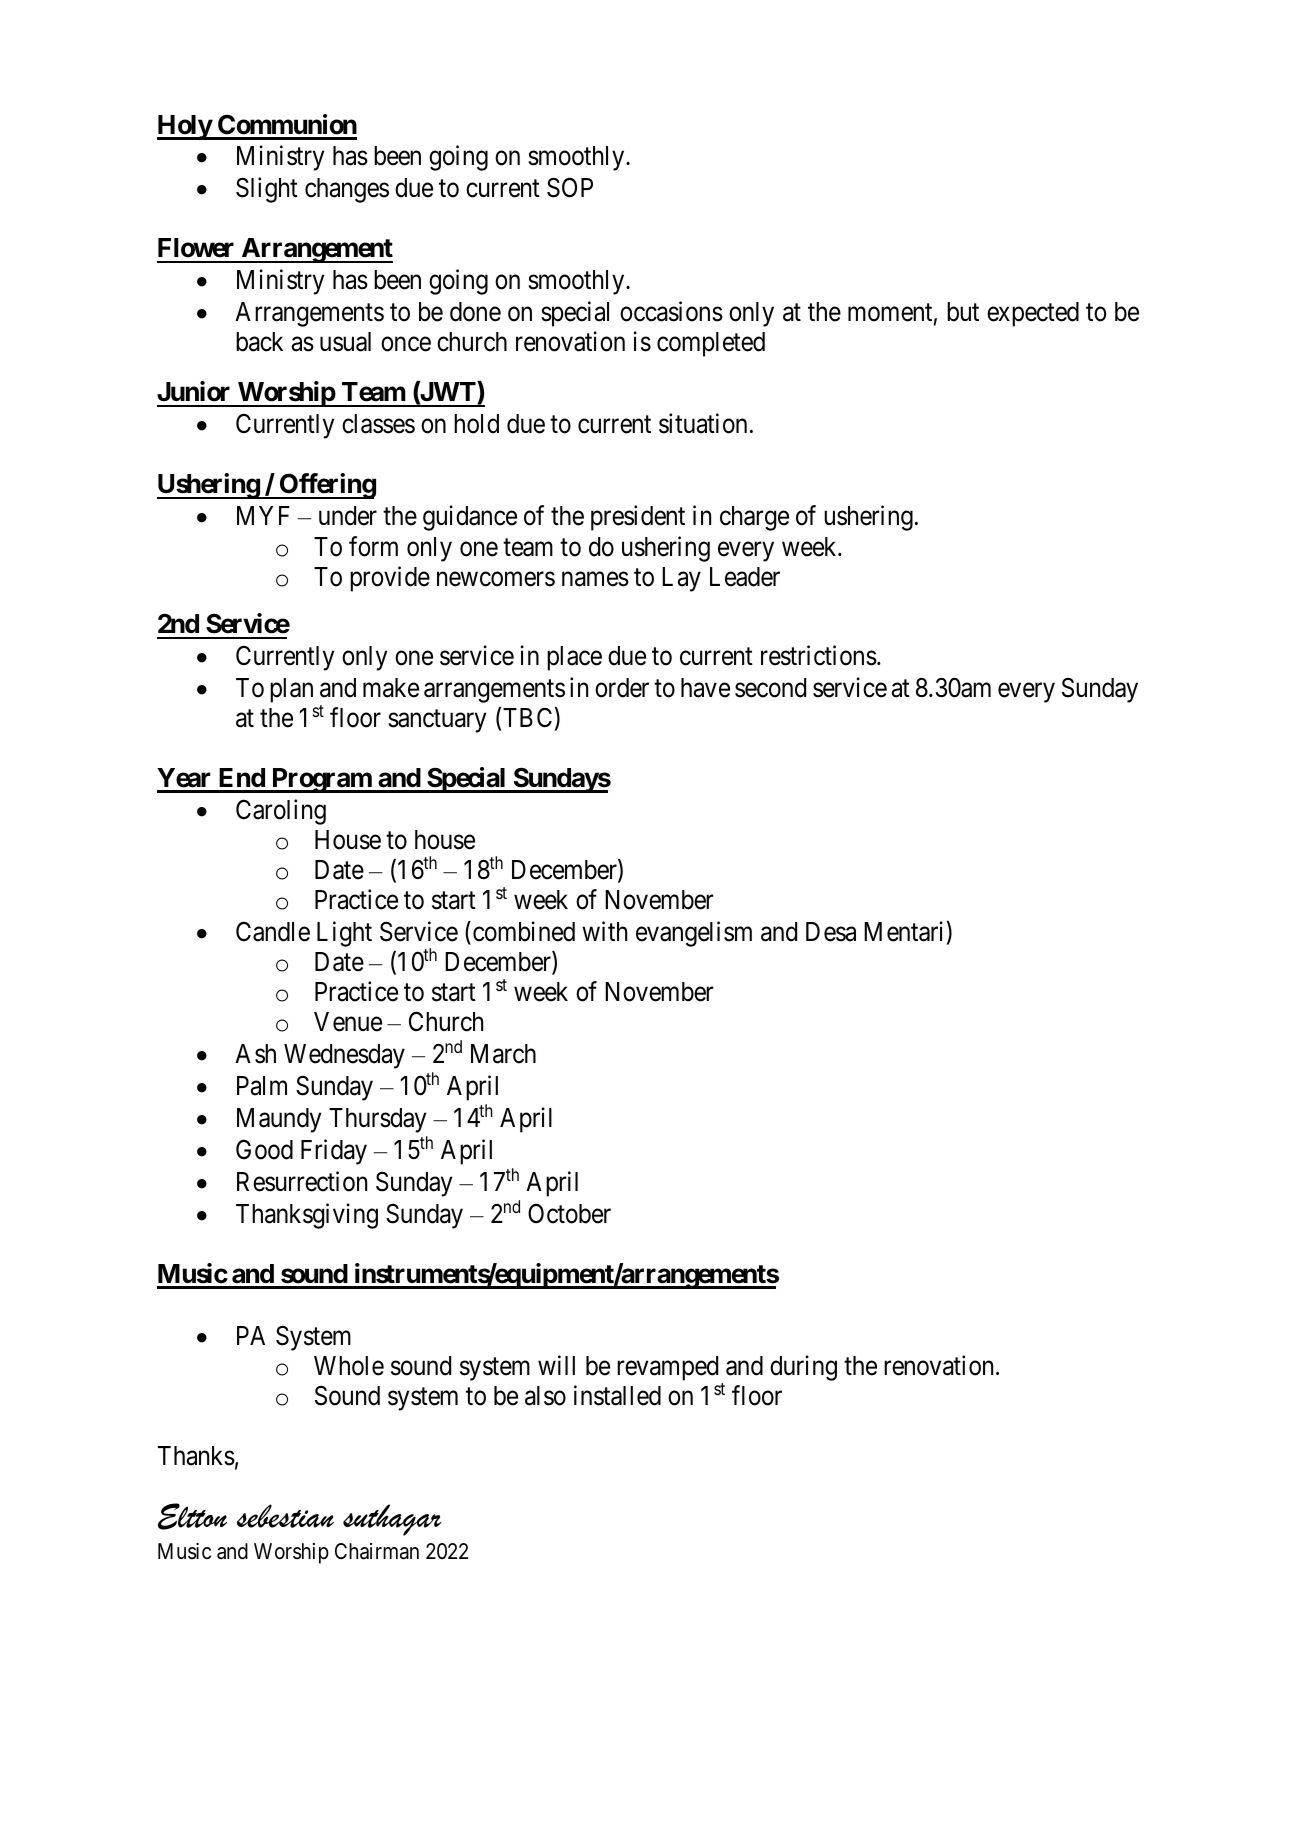 The image size is (1296, 1833). What do you see at coordinates (831, 932) in the page?
I see `Desa` at bounding box center [831, 932].
